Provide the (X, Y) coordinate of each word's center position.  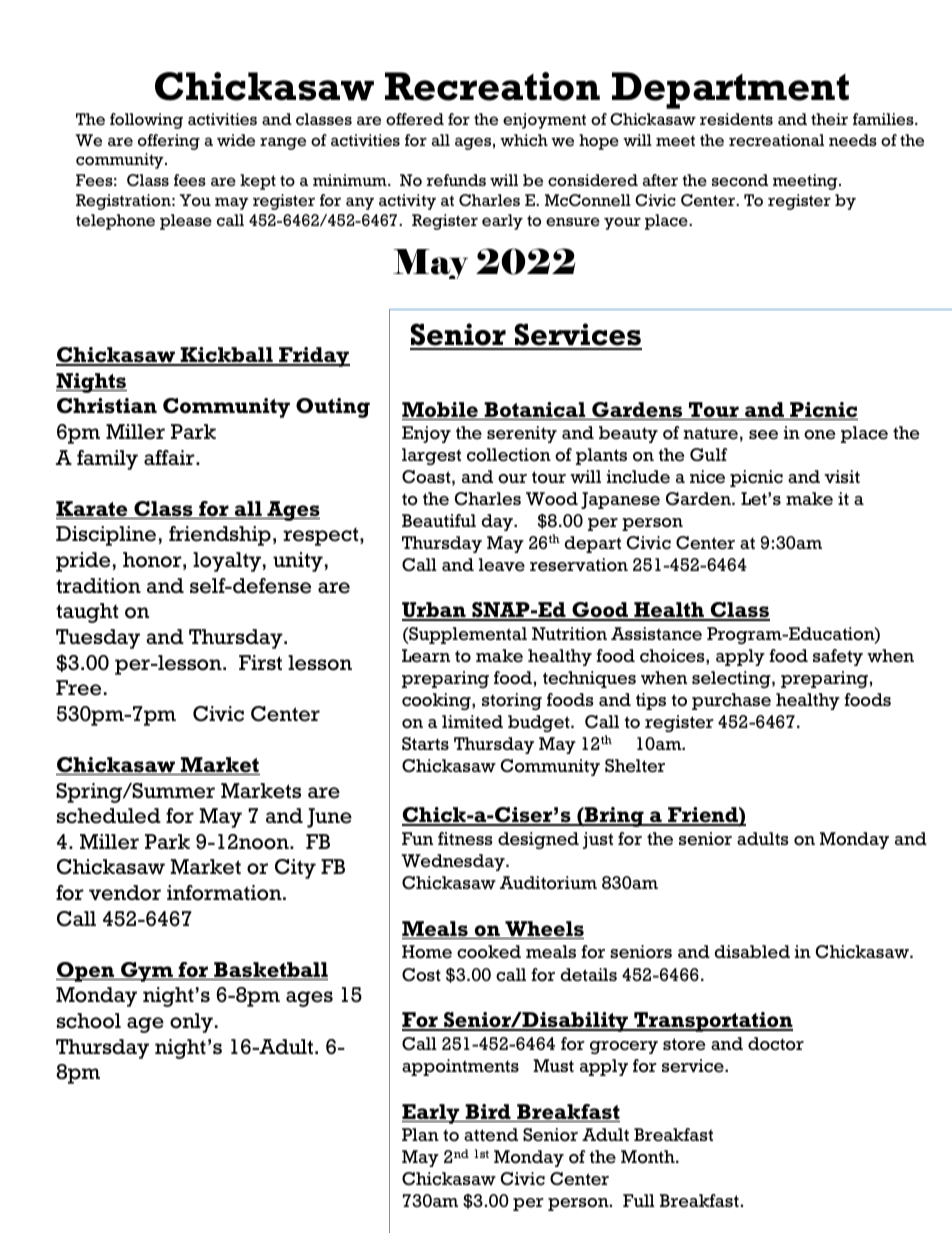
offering (169, 142)
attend (491, 1135)
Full (639, 1200)
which (524, 140)
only (191, 1023)
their (829, 119)
